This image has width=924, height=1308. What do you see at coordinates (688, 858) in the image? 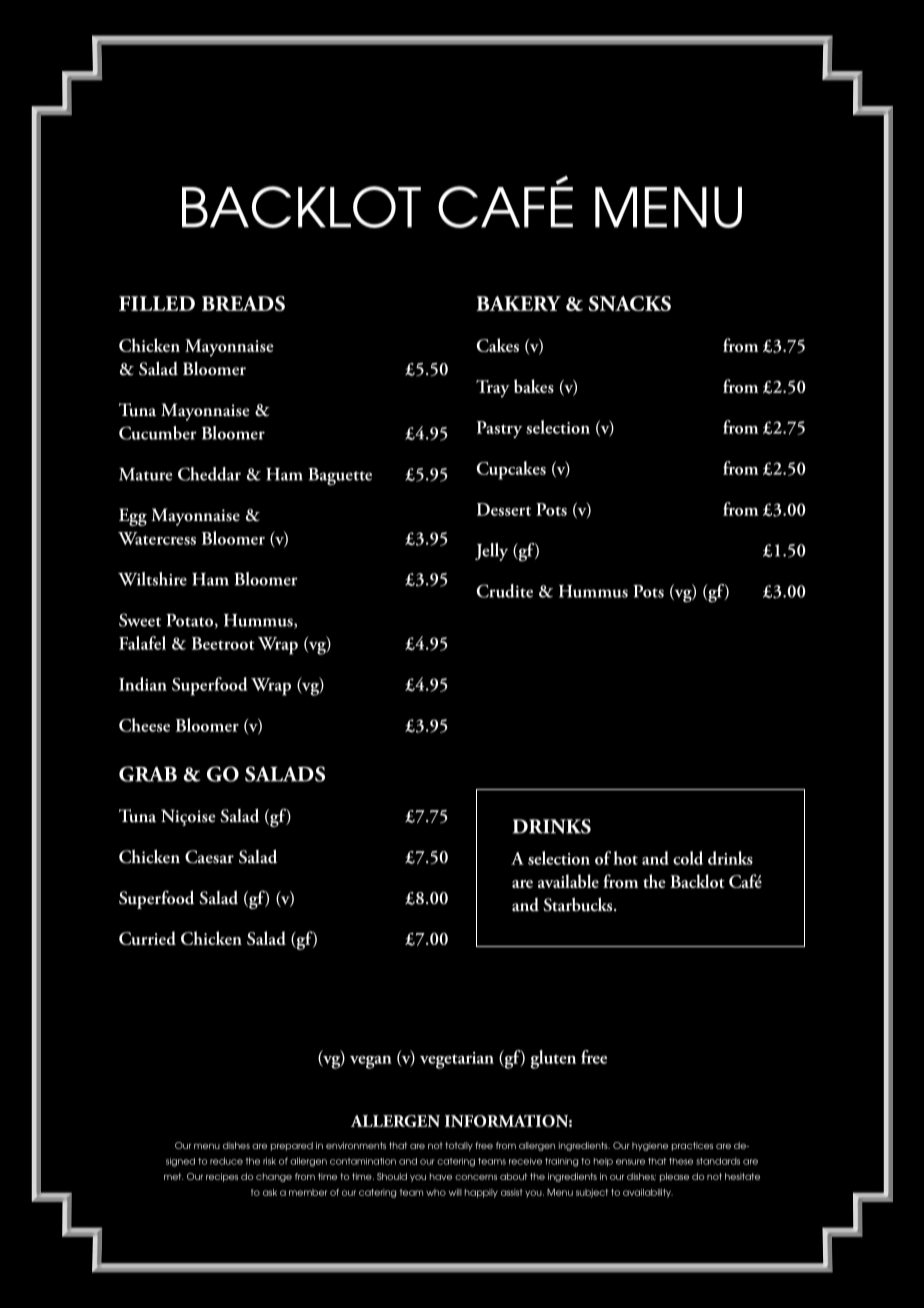
I see `cold` at bounding box center [688, 858].
